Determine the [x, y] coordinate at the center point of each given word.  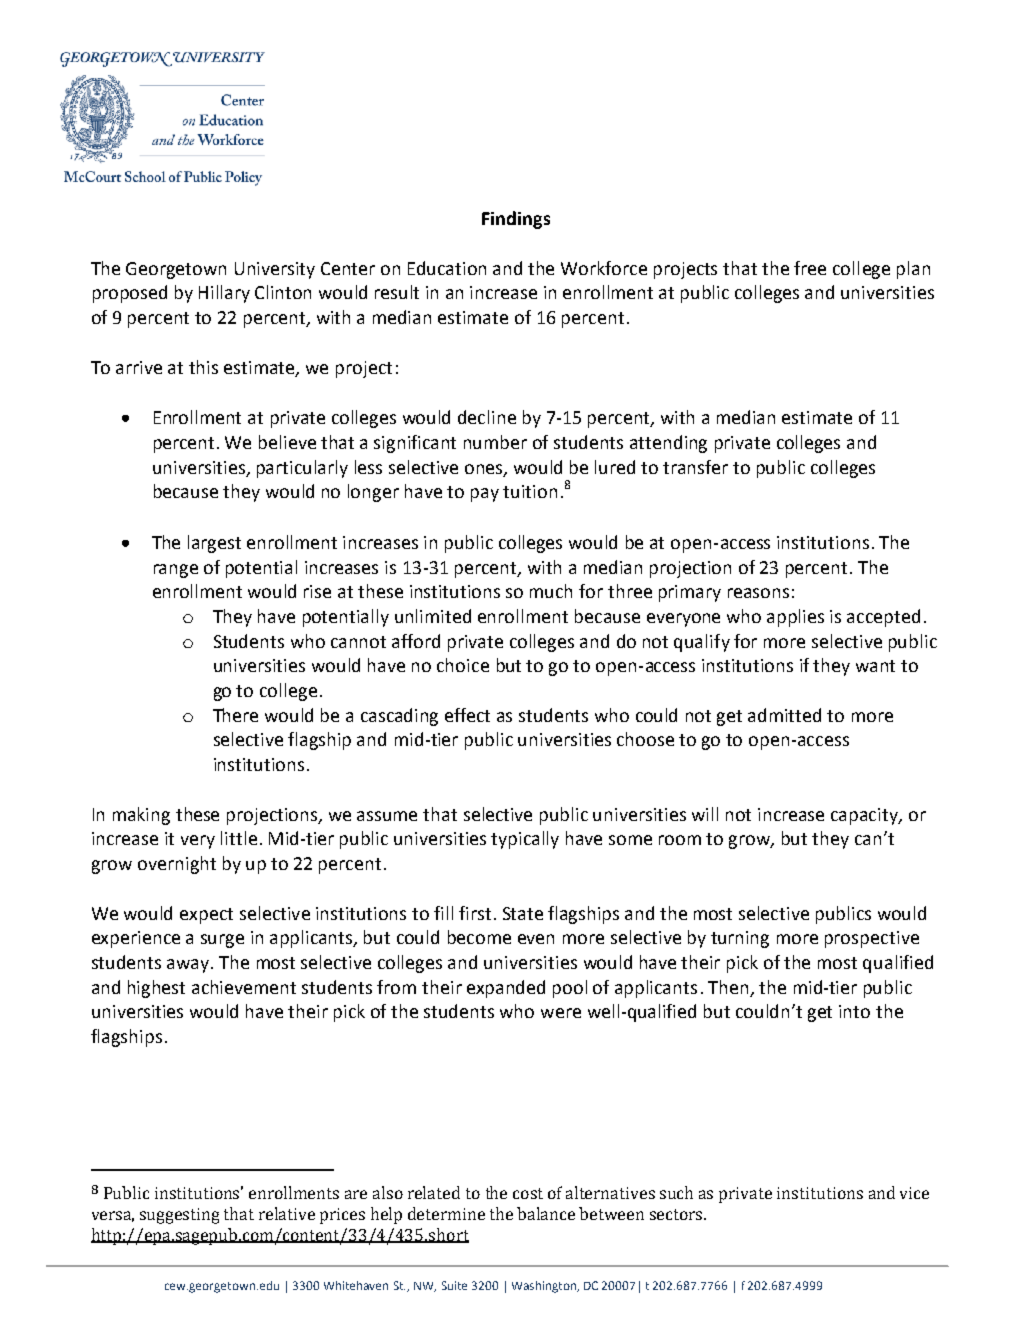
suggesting [179, 1216]
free [810, 268]
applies [795, 618]
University [275, 270]
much [551, 591]
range [176, 571]
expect [206, 916]
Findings [516, 220]
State [523, 913]
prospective [872, 939]
